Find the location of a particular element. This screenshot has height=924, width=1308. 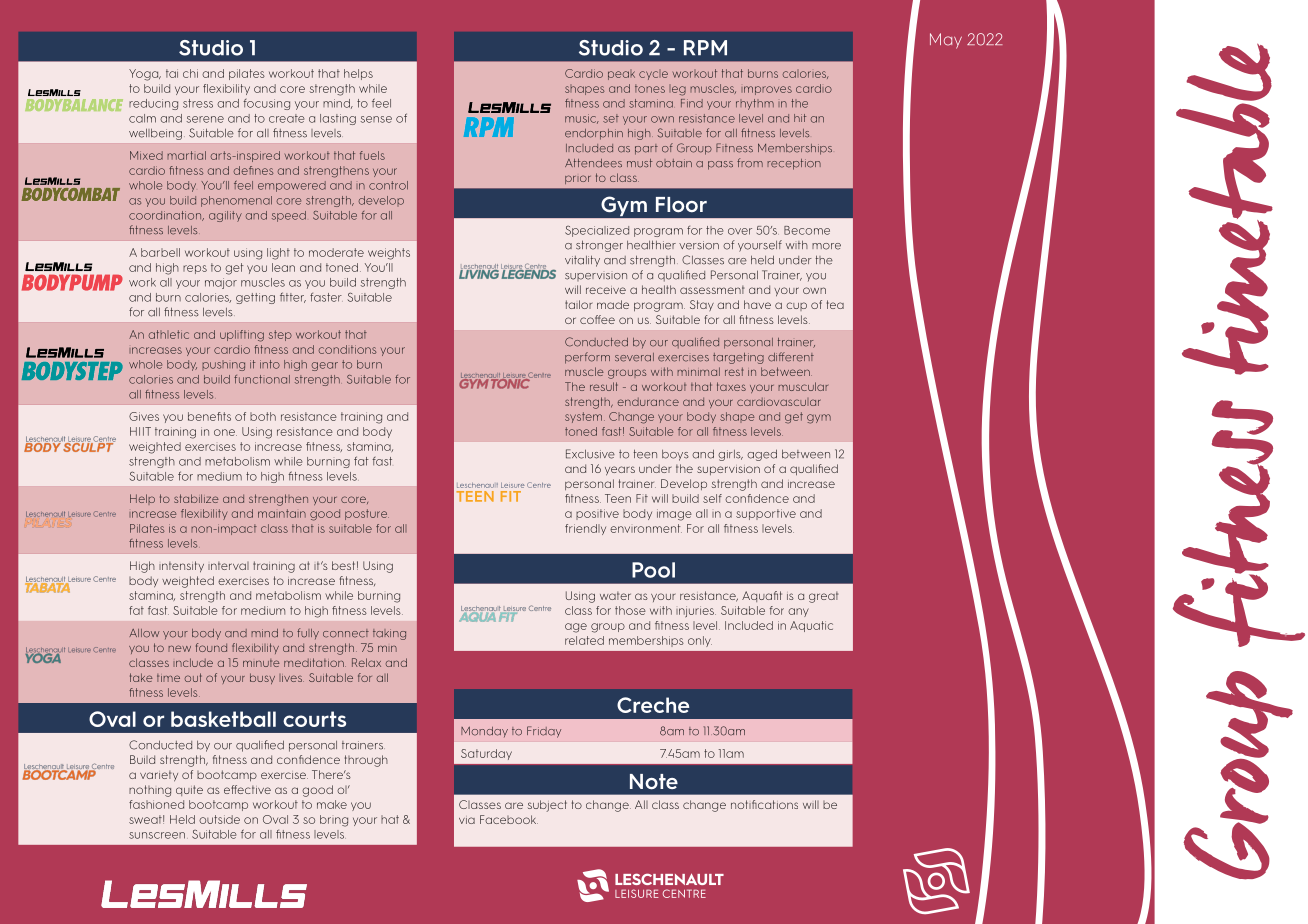

chi is located at coordinates (190, 73).
